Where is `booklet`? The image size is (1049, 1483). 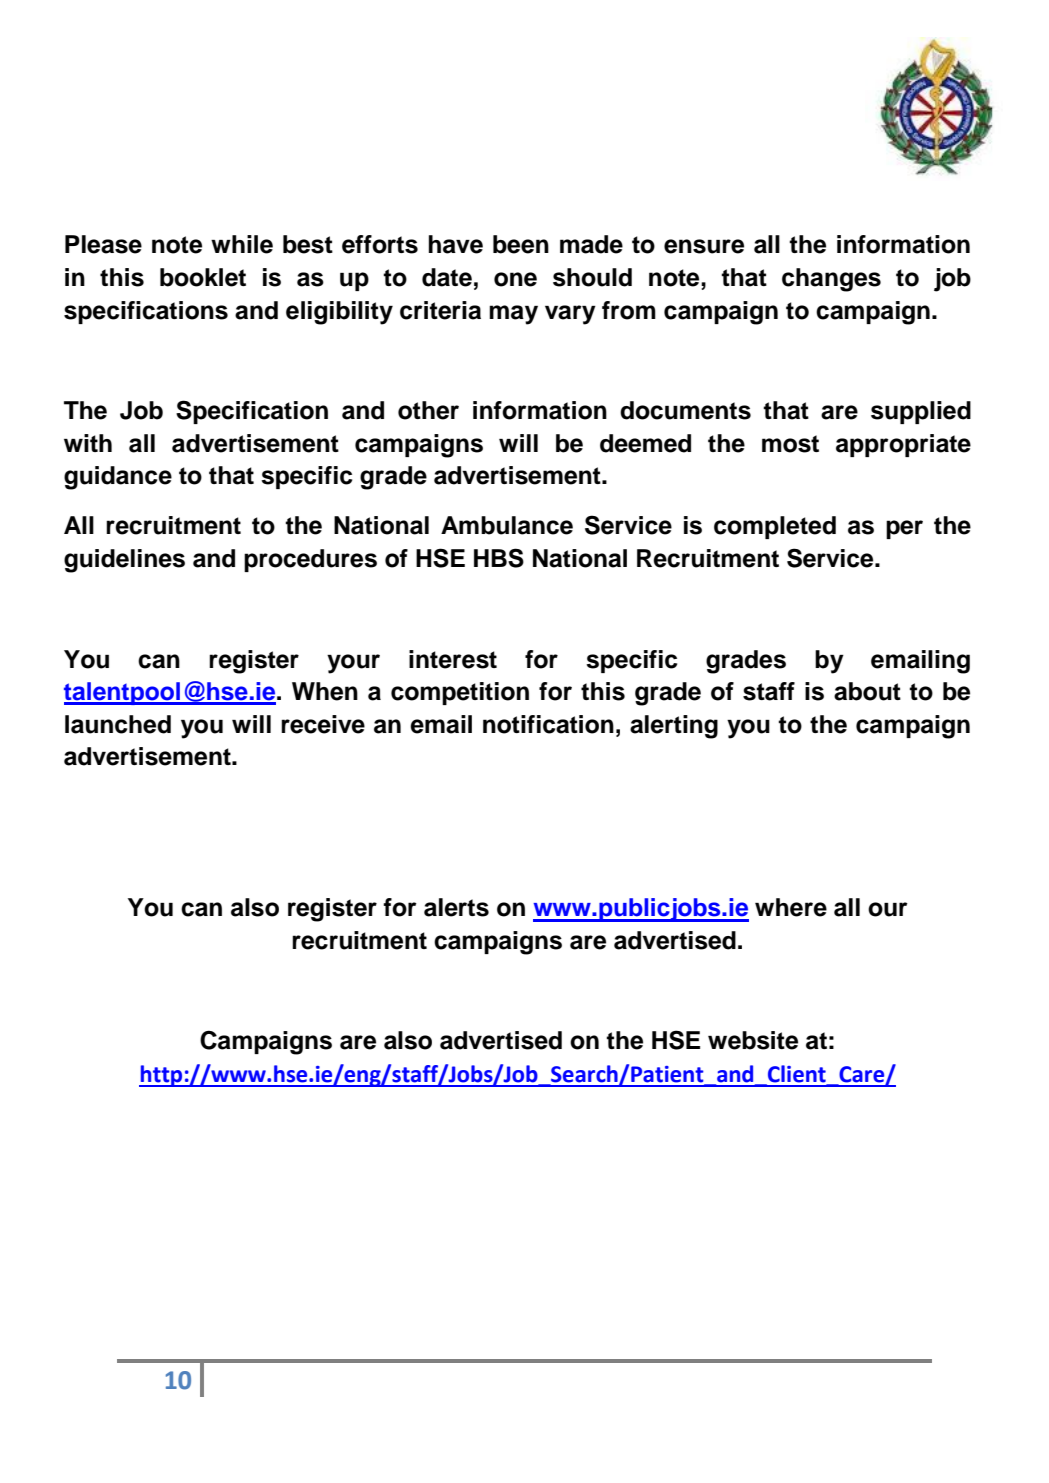 booklet is located at coordinates (203, 277).
